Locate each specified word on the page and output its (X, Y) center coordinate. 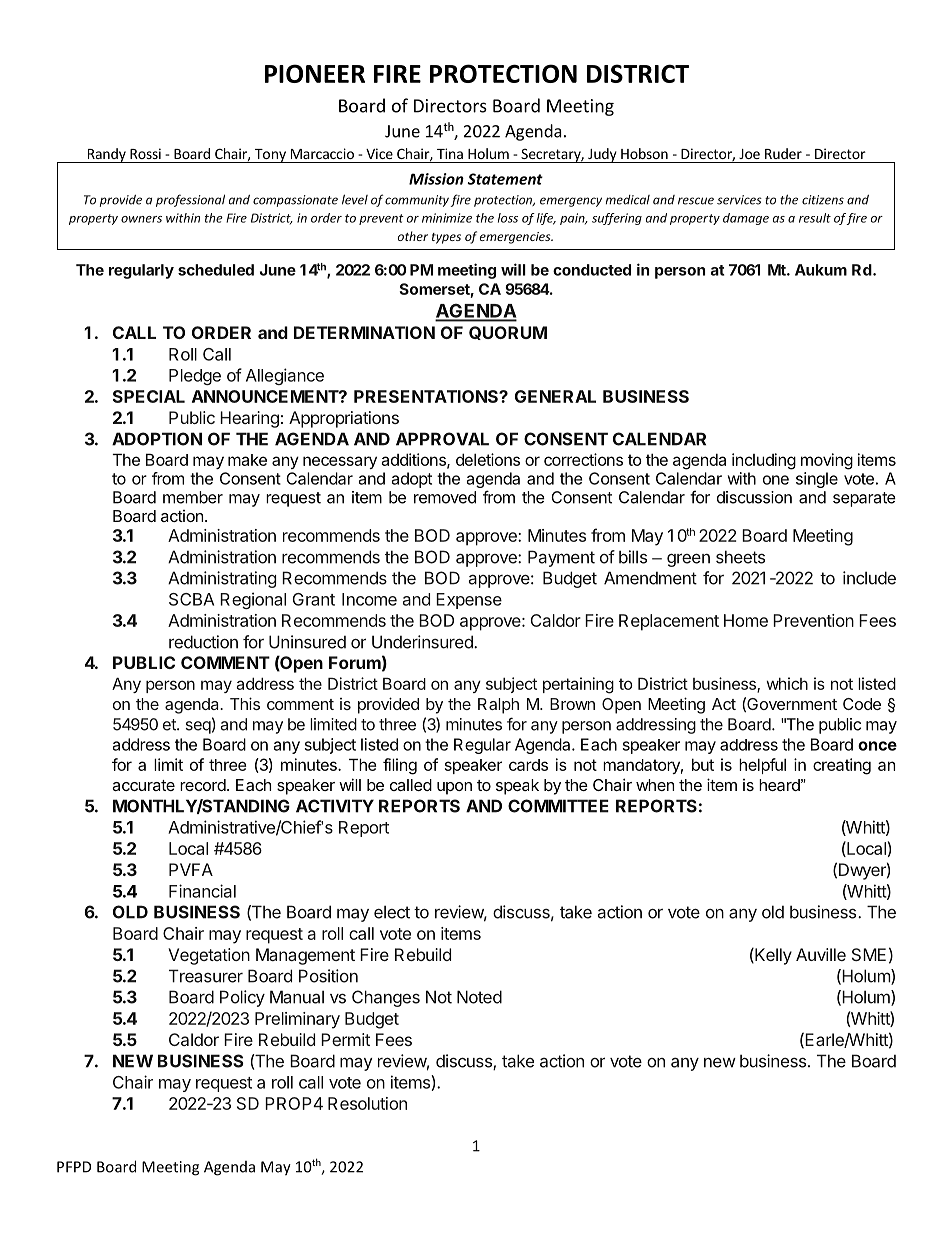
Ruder (783, 153)
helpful (762, 766)
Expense (469, 601)
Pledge (195, 377)
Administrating (222, 579)
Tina (450, 153)
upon (454, 788)
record (203, 785)
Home (746, 620)
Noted (479, 997)
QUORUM (508, 333)
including (764, 461)
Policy (242, 998)
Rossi (145, 153)
